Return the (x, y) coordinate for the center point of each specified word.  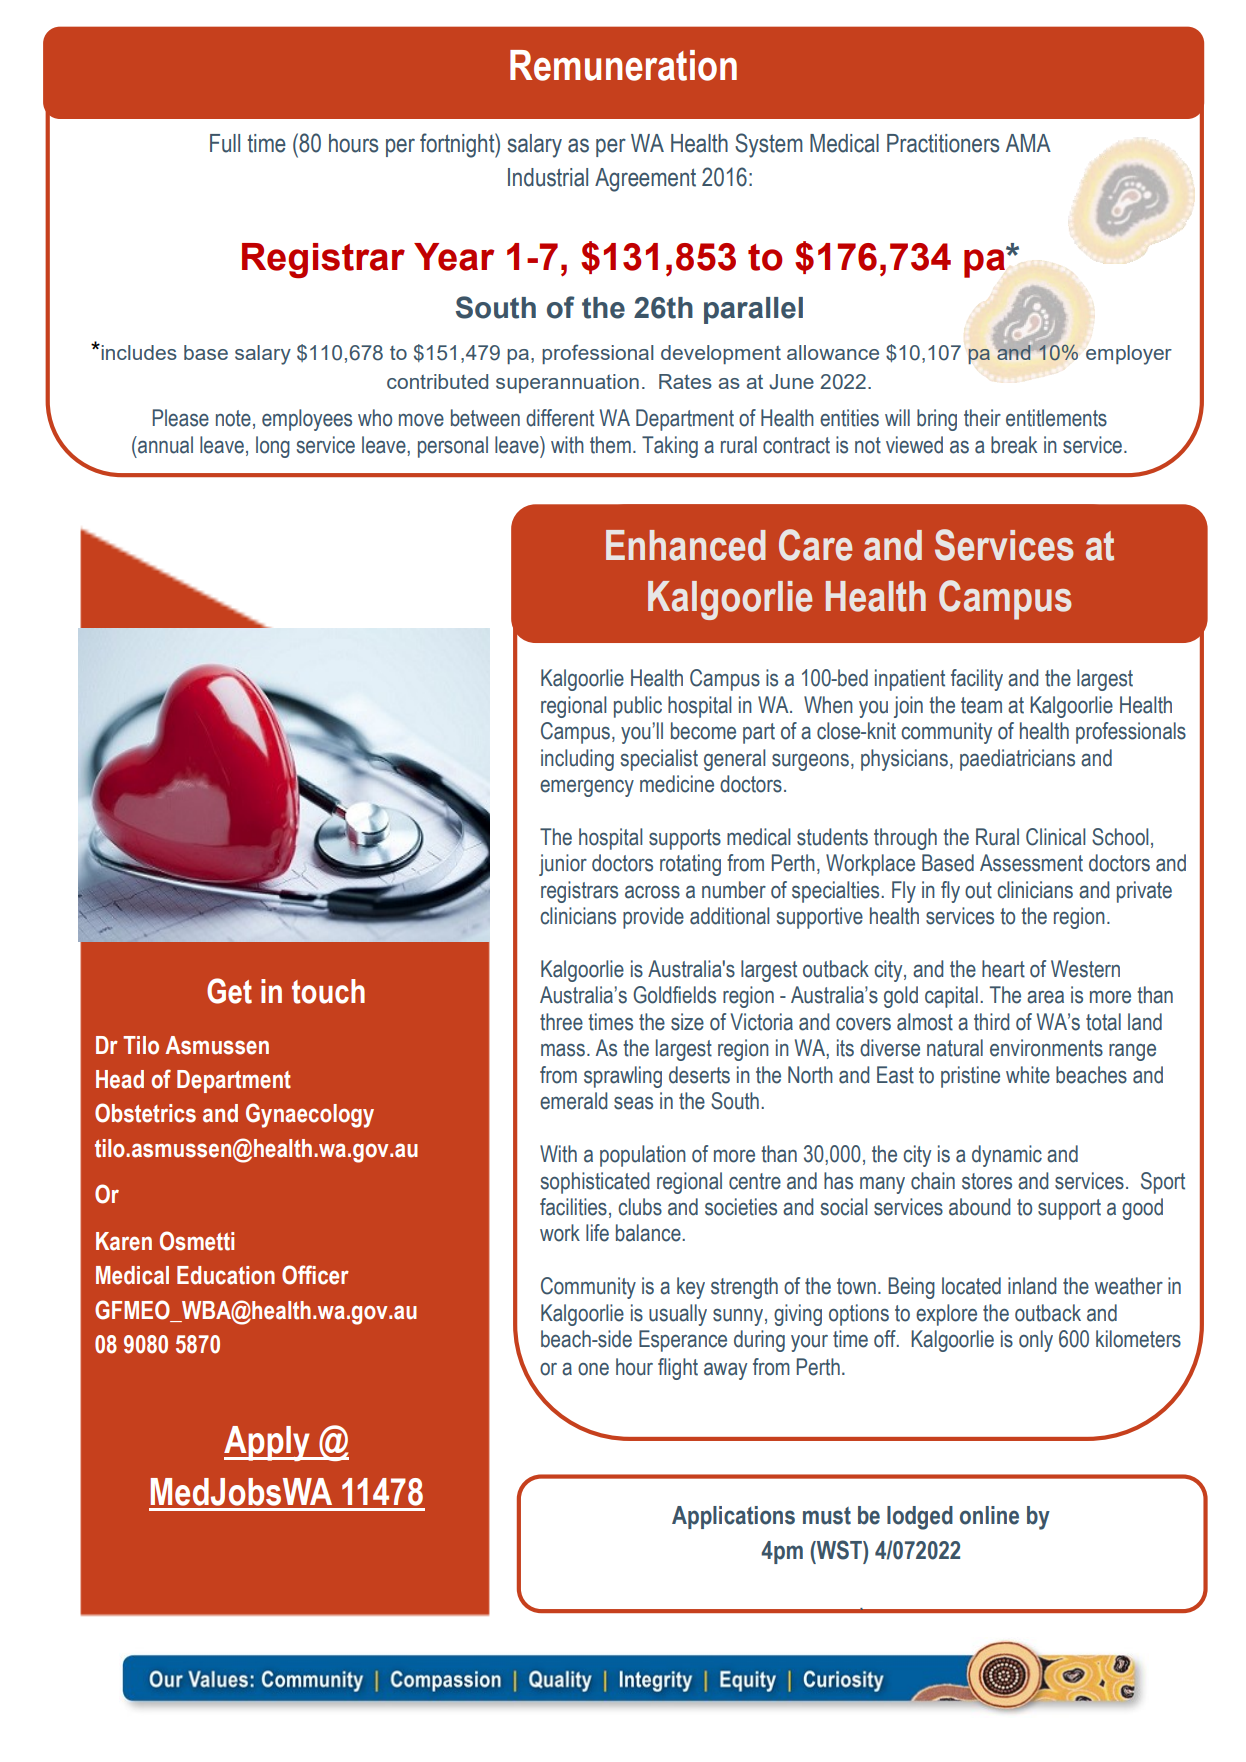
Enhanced (686, 545)
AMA (1028, 143)
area (1045, 997)
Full (225, 143)
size (687, 1022)
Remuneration (623, 65)
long (273, 447)
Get (229, 991)
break (1014, 445)
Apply (268, 1443)
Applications (733, 1517)
